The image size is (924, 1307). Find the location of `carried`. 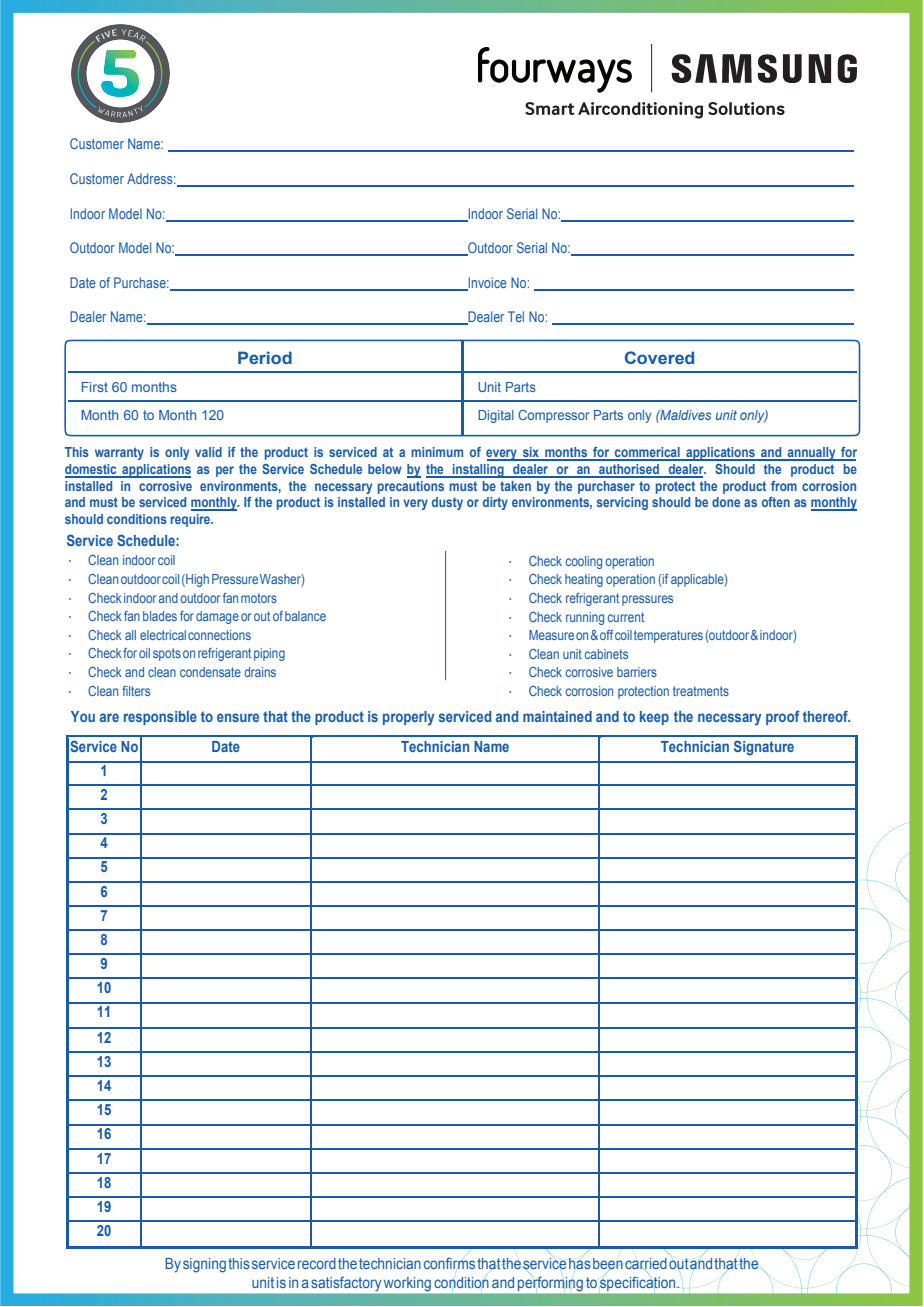

carried is located at coordinates (646, 1264).
